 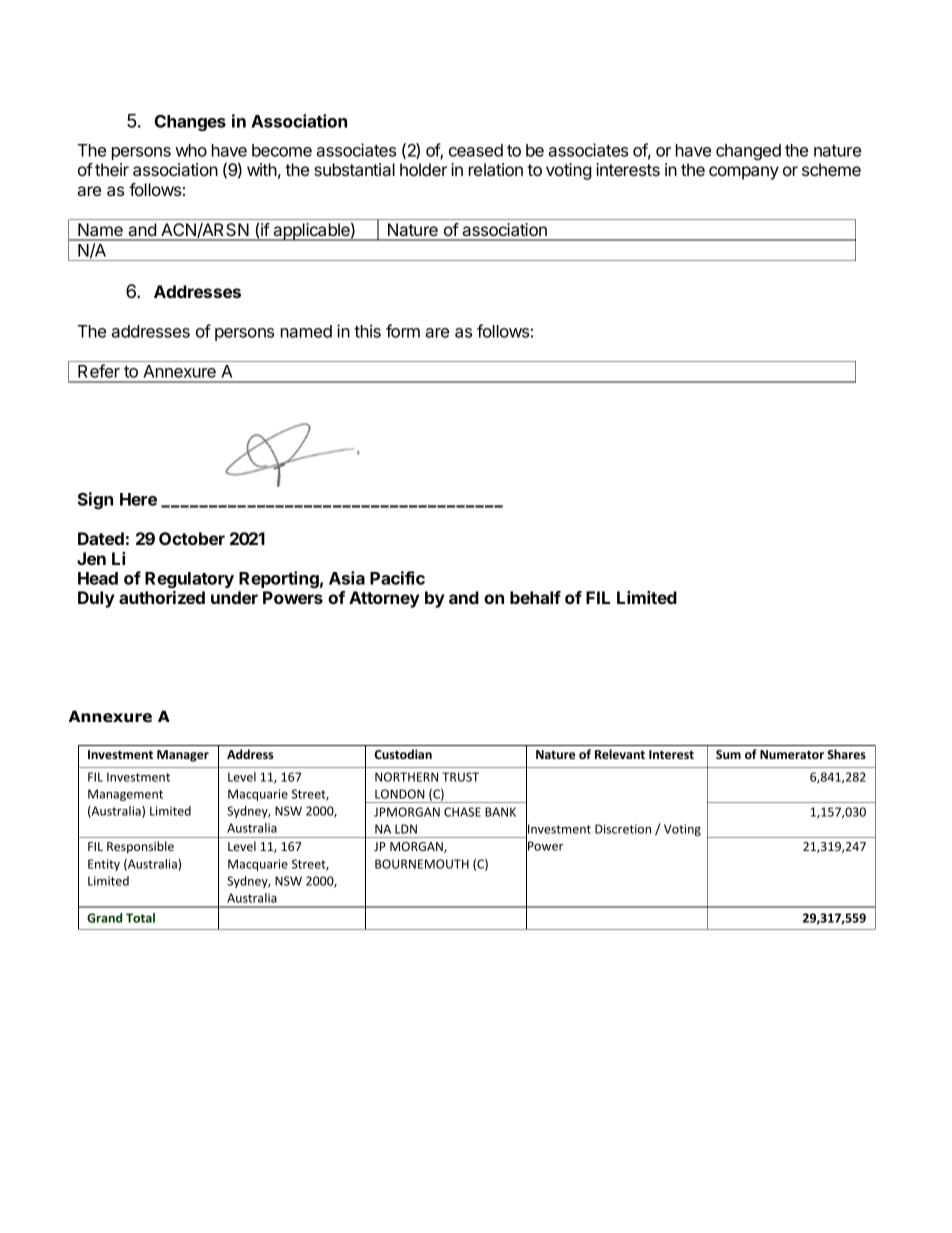 What do you see at coordinates (403, 754) in the page?
I see `Custodian` at bounding box center [403, 754].
